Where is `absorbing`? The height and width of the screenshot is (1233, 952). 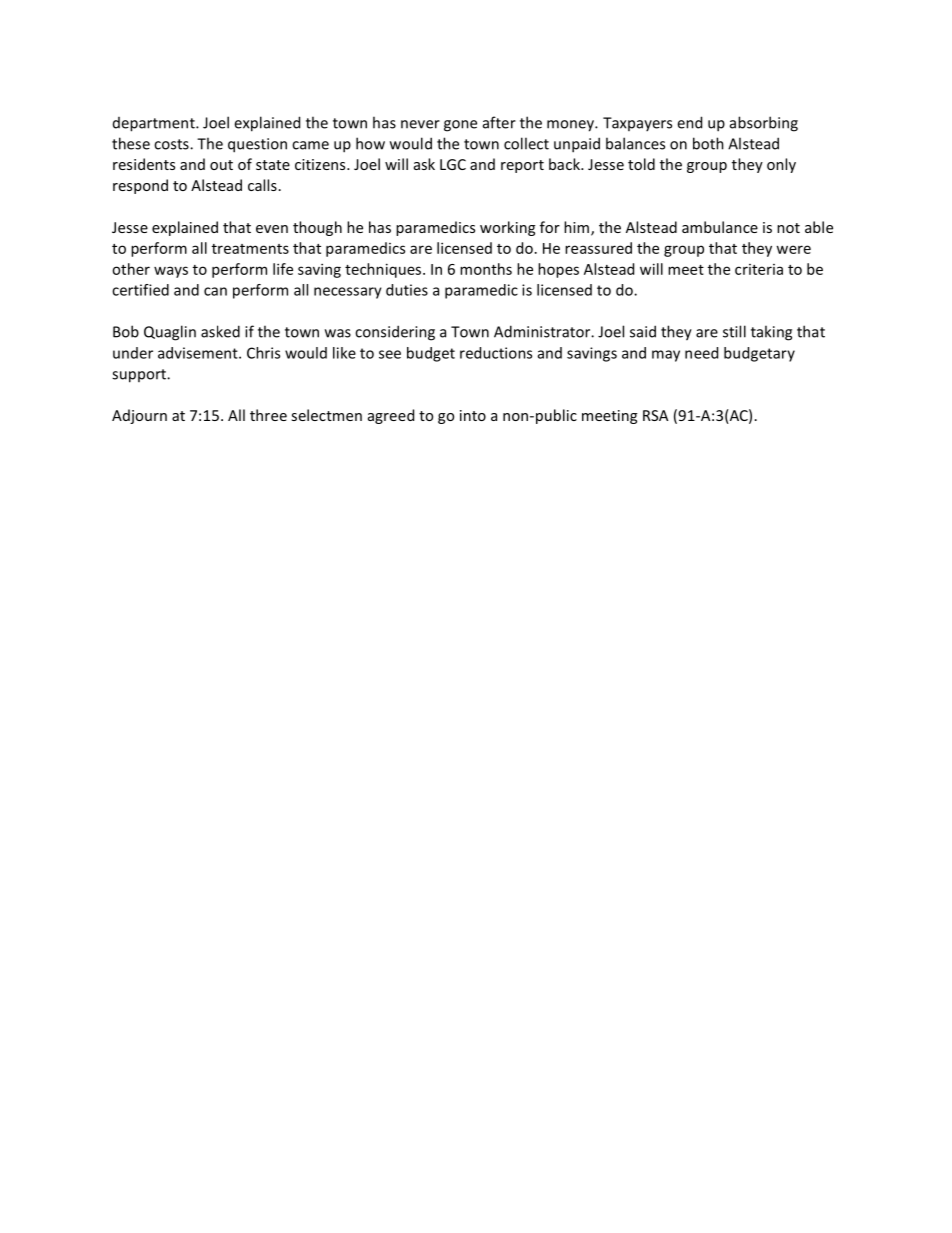
absorbing is located at coordinates (764, 124).
